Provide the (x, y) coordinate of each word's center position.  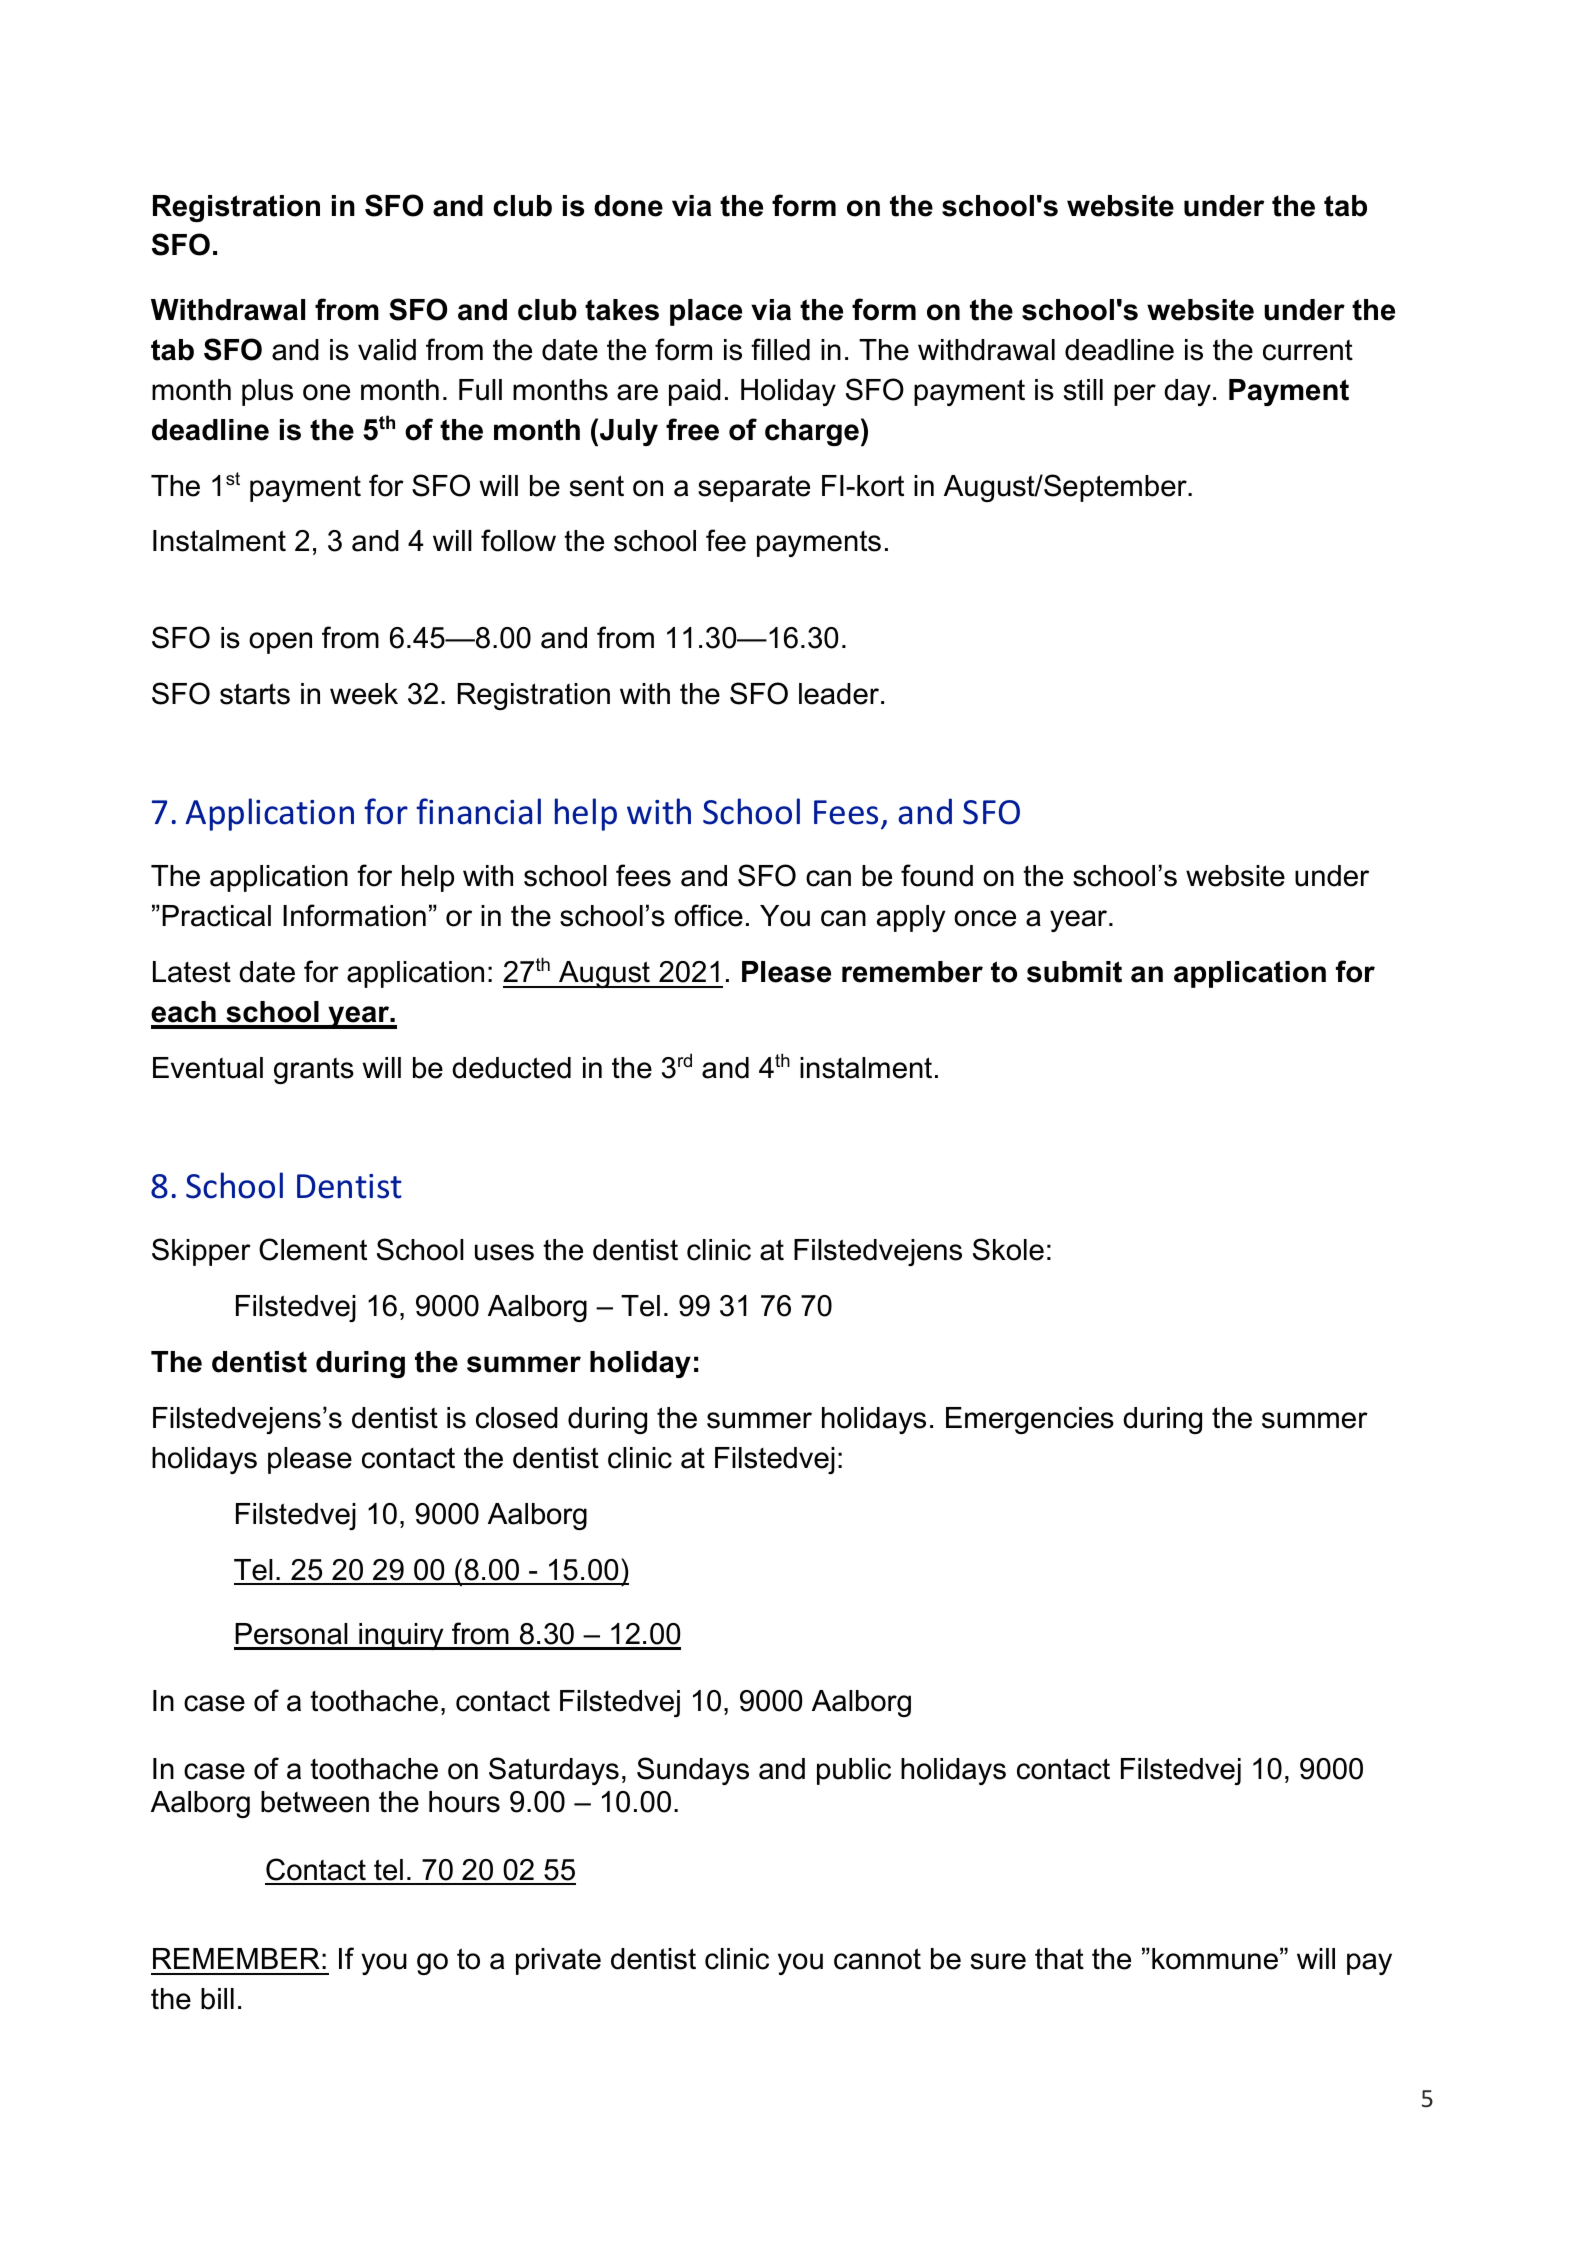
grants (314, 1070)
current (1308, 350)
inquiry (401, 1636)
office (708, 915)
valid (387, 350)
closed (517, 1418)
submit (1074, 972)
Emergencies (1030, 1420)
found (937, 875)
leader (840, 694)
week (364, 694)
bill (217, 1999)
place (706, 312)
